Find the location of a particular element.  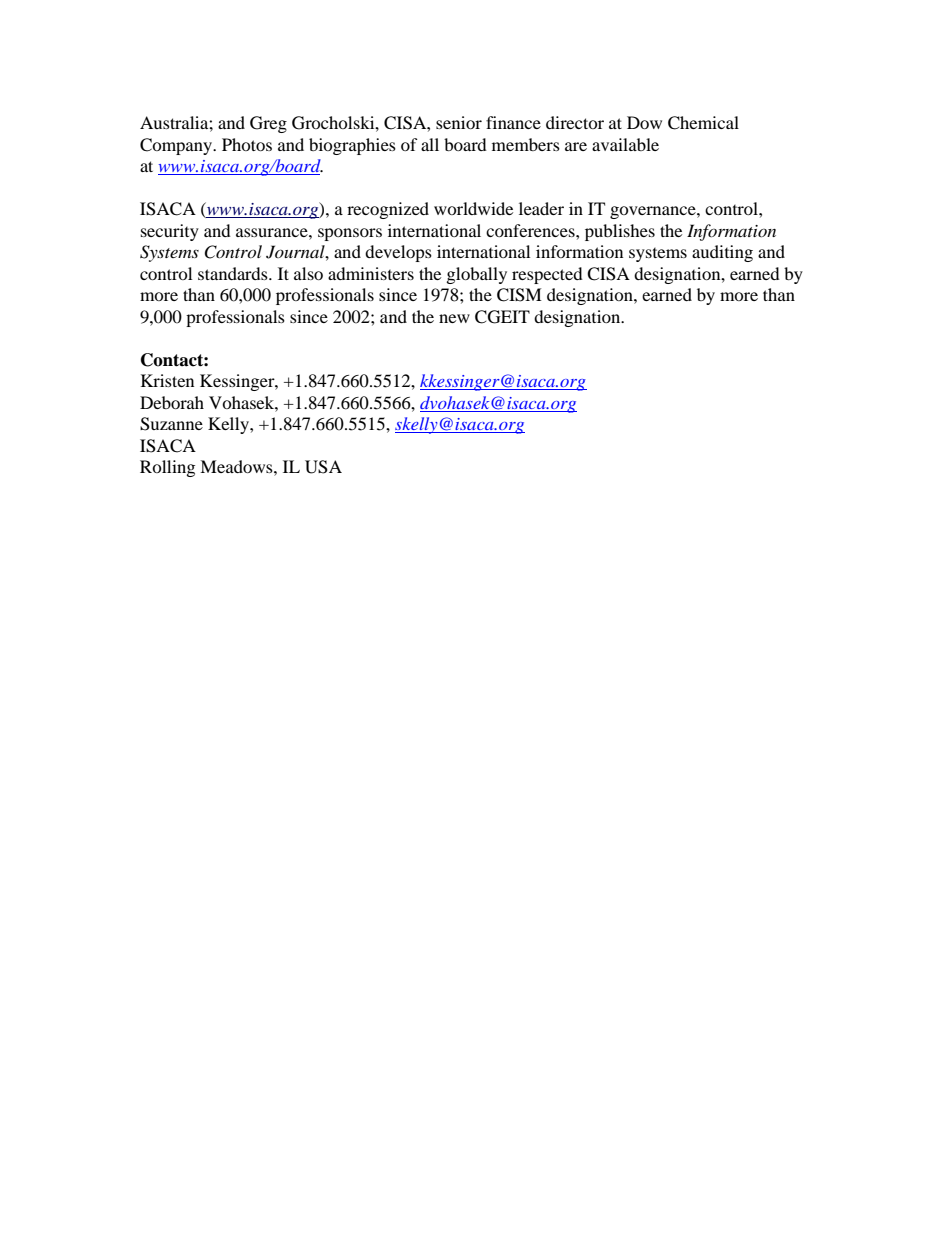

respected is located at coordinates (547, 275).
